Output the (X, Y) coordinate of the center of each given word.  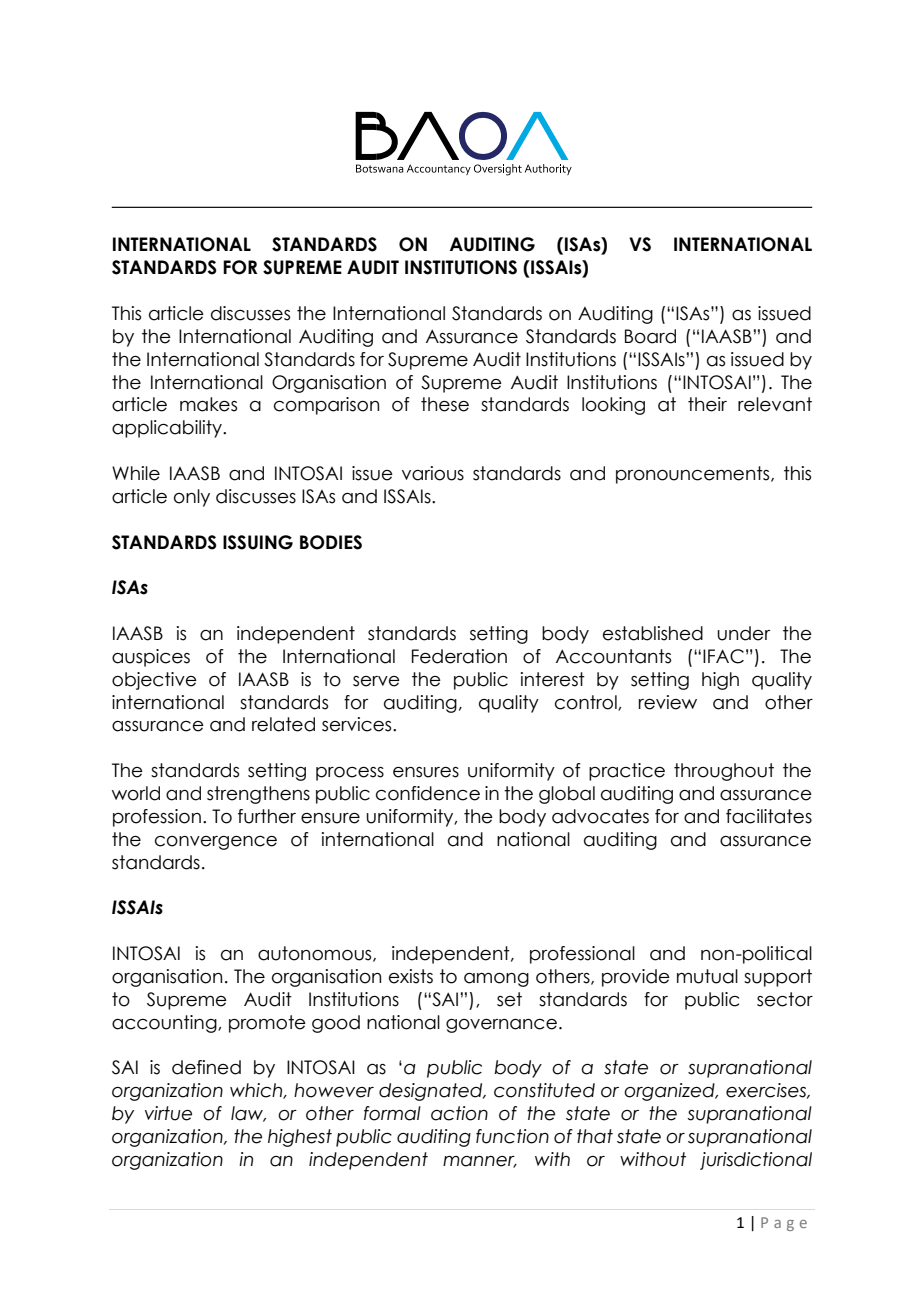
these (445, 404)
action (459, 1113)
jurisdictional (756, 1161)
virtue (168, 1113)
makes (208, 404)
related (283, 724)
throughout (724, 772)
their (707, 404)
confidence (428, 793)
